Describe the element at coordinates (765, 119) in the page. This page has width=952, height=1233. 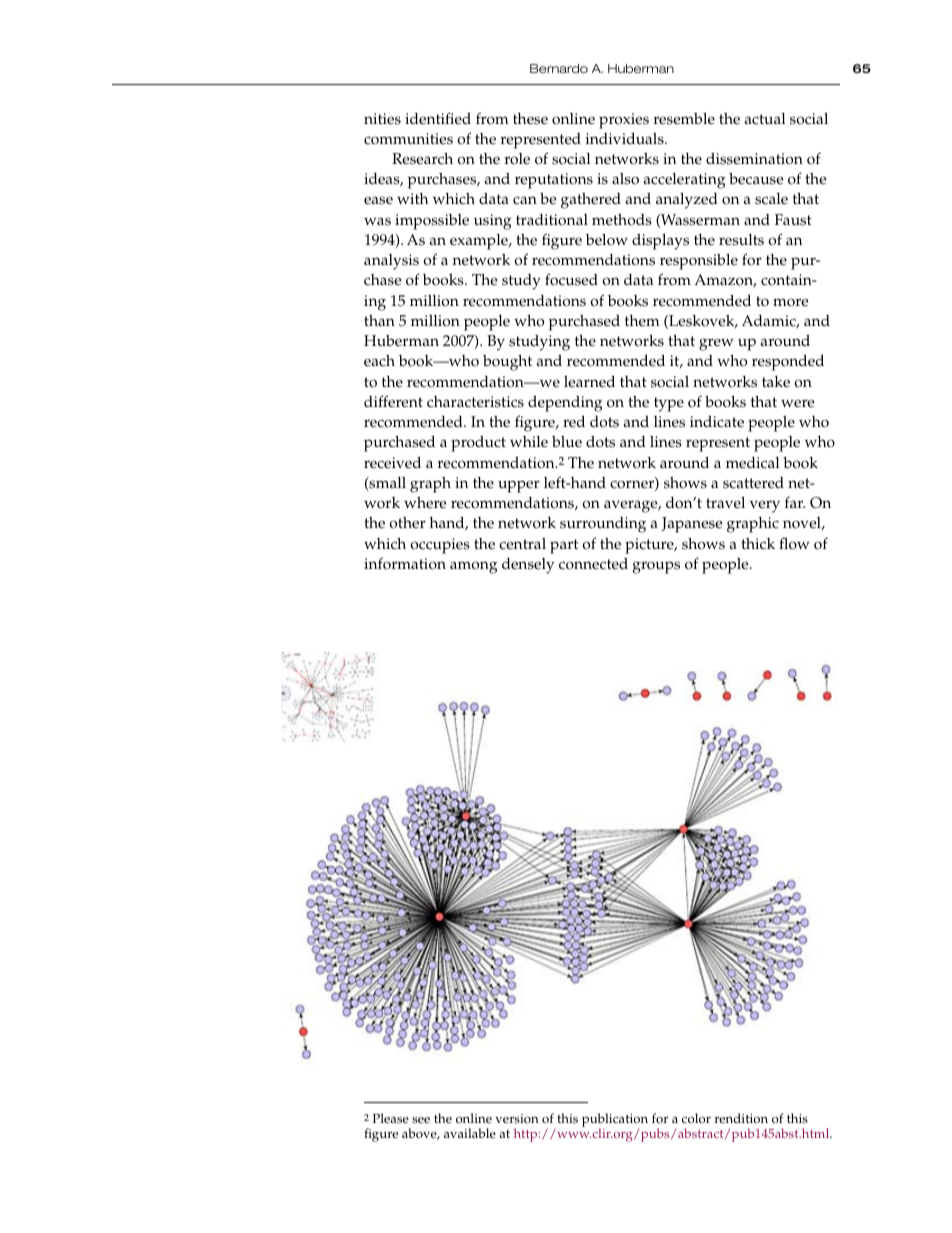
I see `actual` at that location.
